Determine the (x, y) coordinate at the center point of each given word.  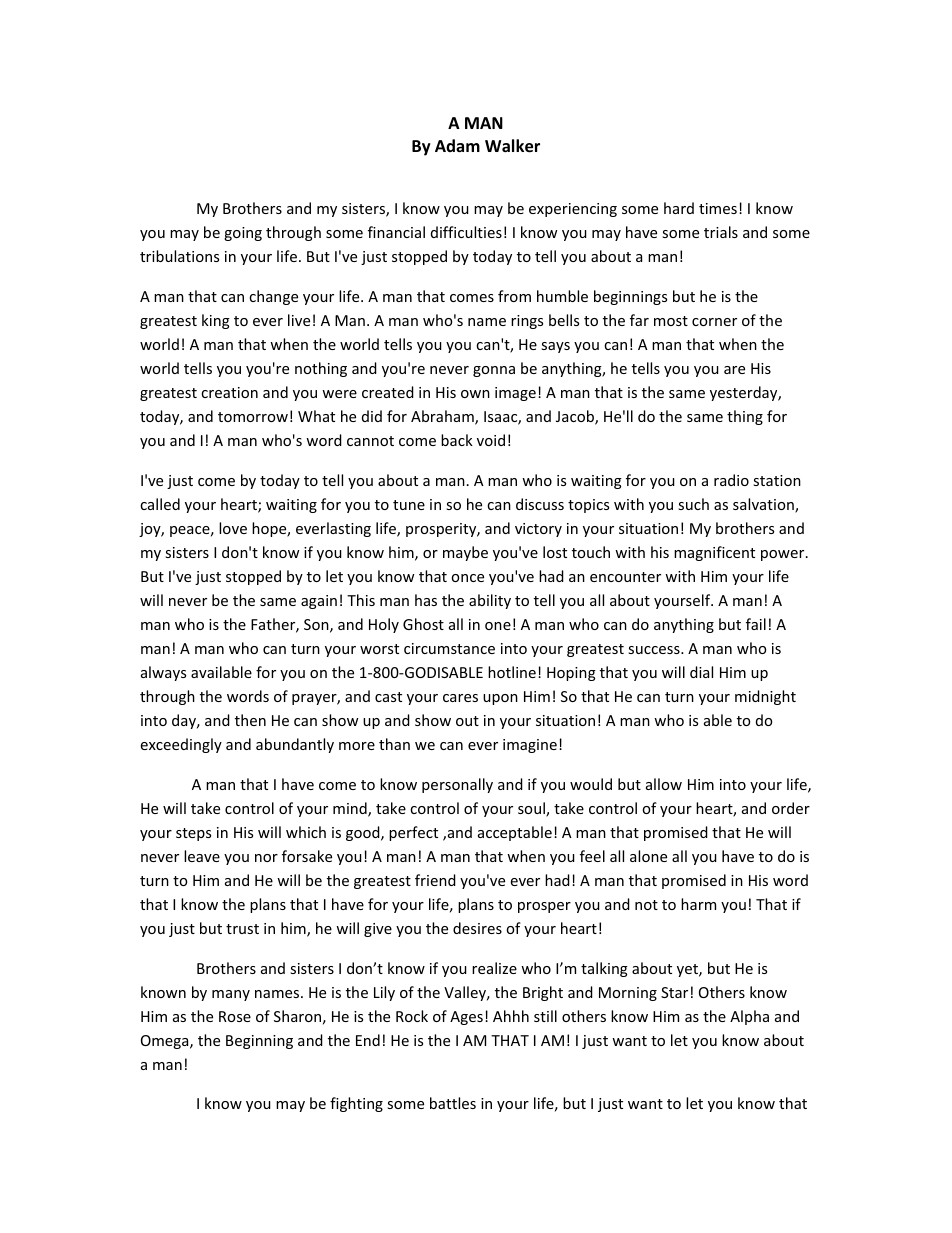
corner (714, 322)
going (243, 234)
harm (698, 904)
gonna (494, 371)
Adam (457, 145)
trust (242, 929)
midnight (765, 697)
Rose (235, 1016)
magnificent (714, 553)
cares (460, 698)
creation (229, 392)
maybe (465, 553)
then (250, 720)
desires (477, 928)
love (233, 528)
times (718, 208)
